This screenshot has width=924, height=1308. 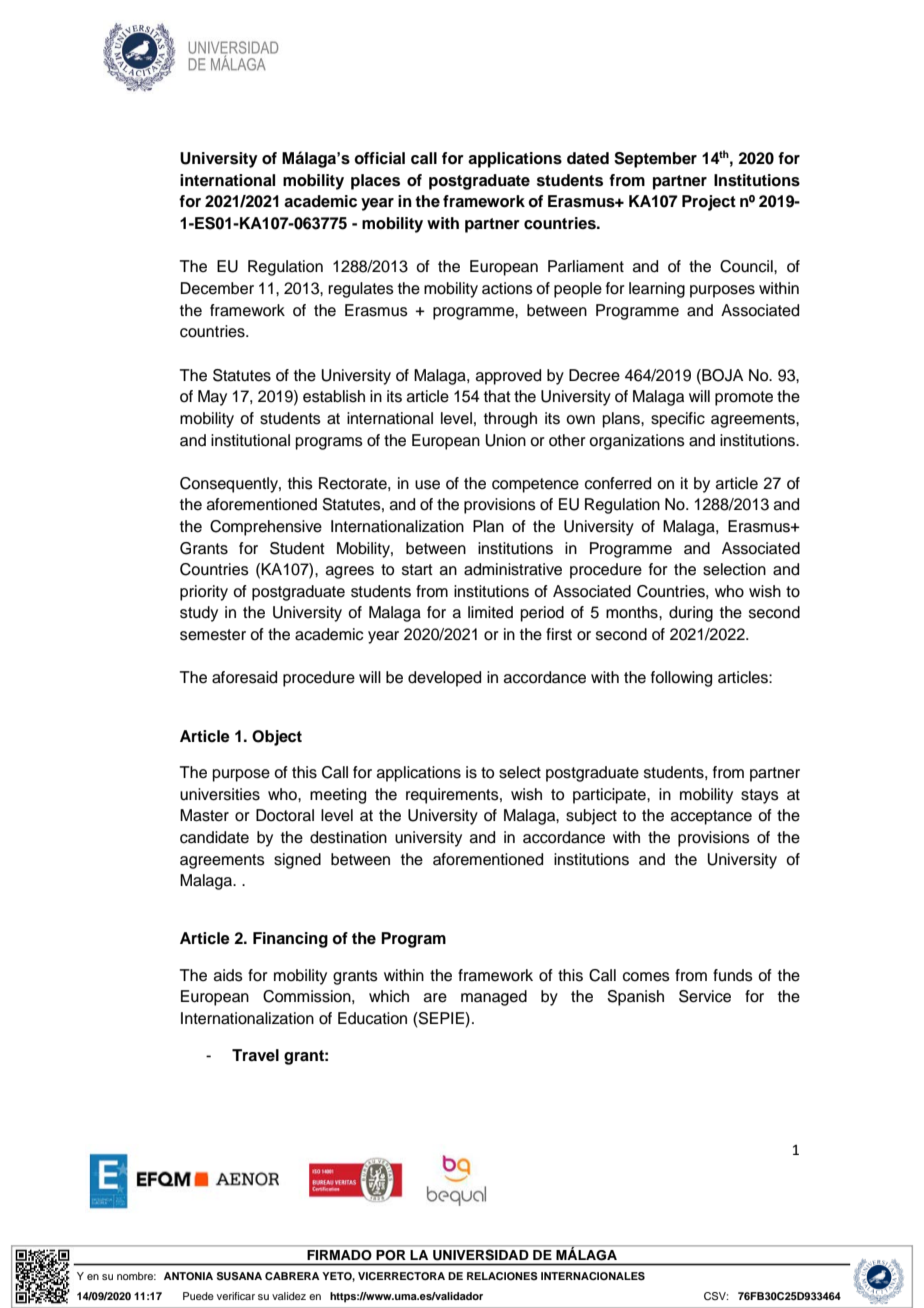 What do you see at coordinates (709, 203) in the screenshot?
I see `Project` at bounding box center [709, 203].
